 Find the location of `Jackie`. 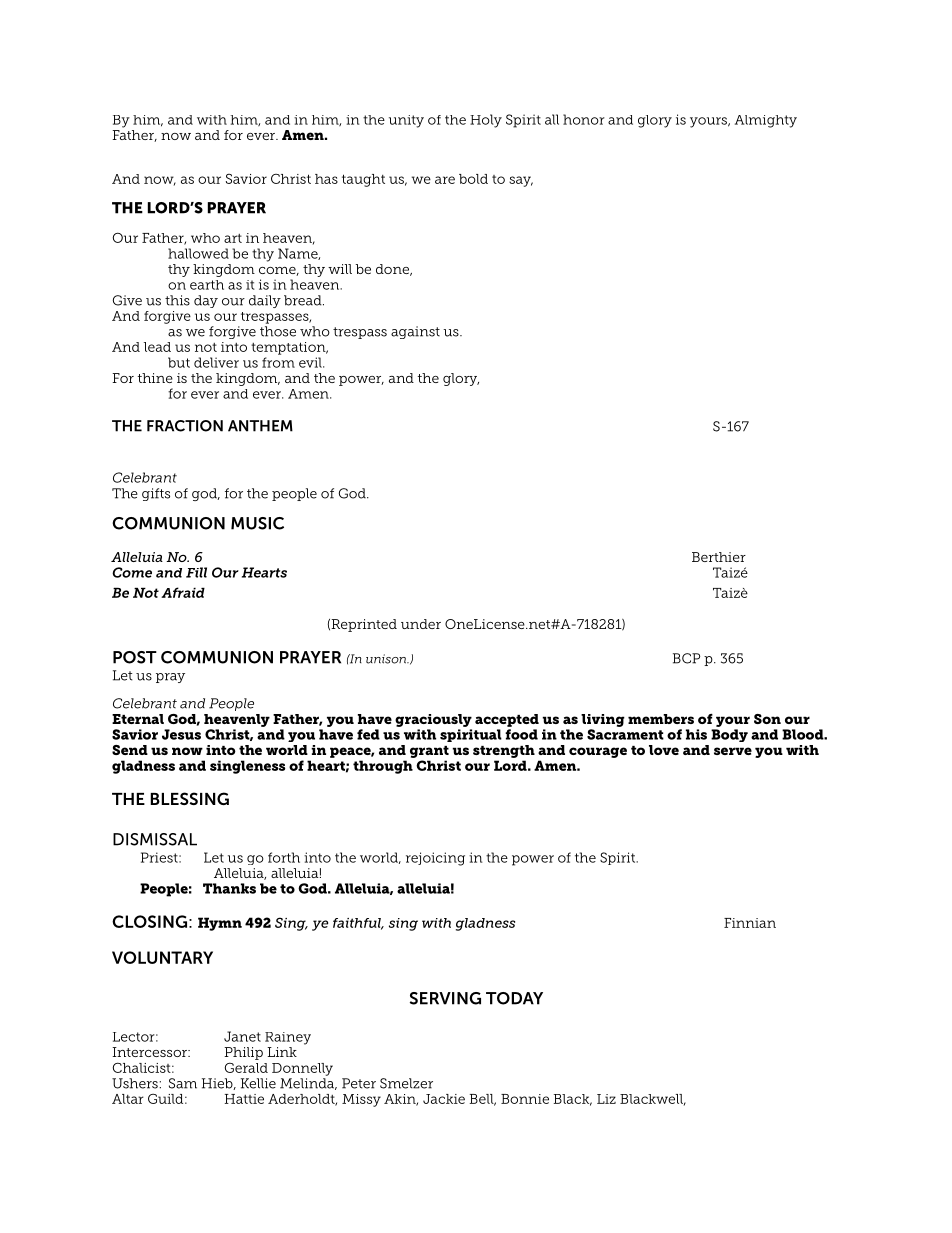

Jackie is located at coordinates (444, 1099).
